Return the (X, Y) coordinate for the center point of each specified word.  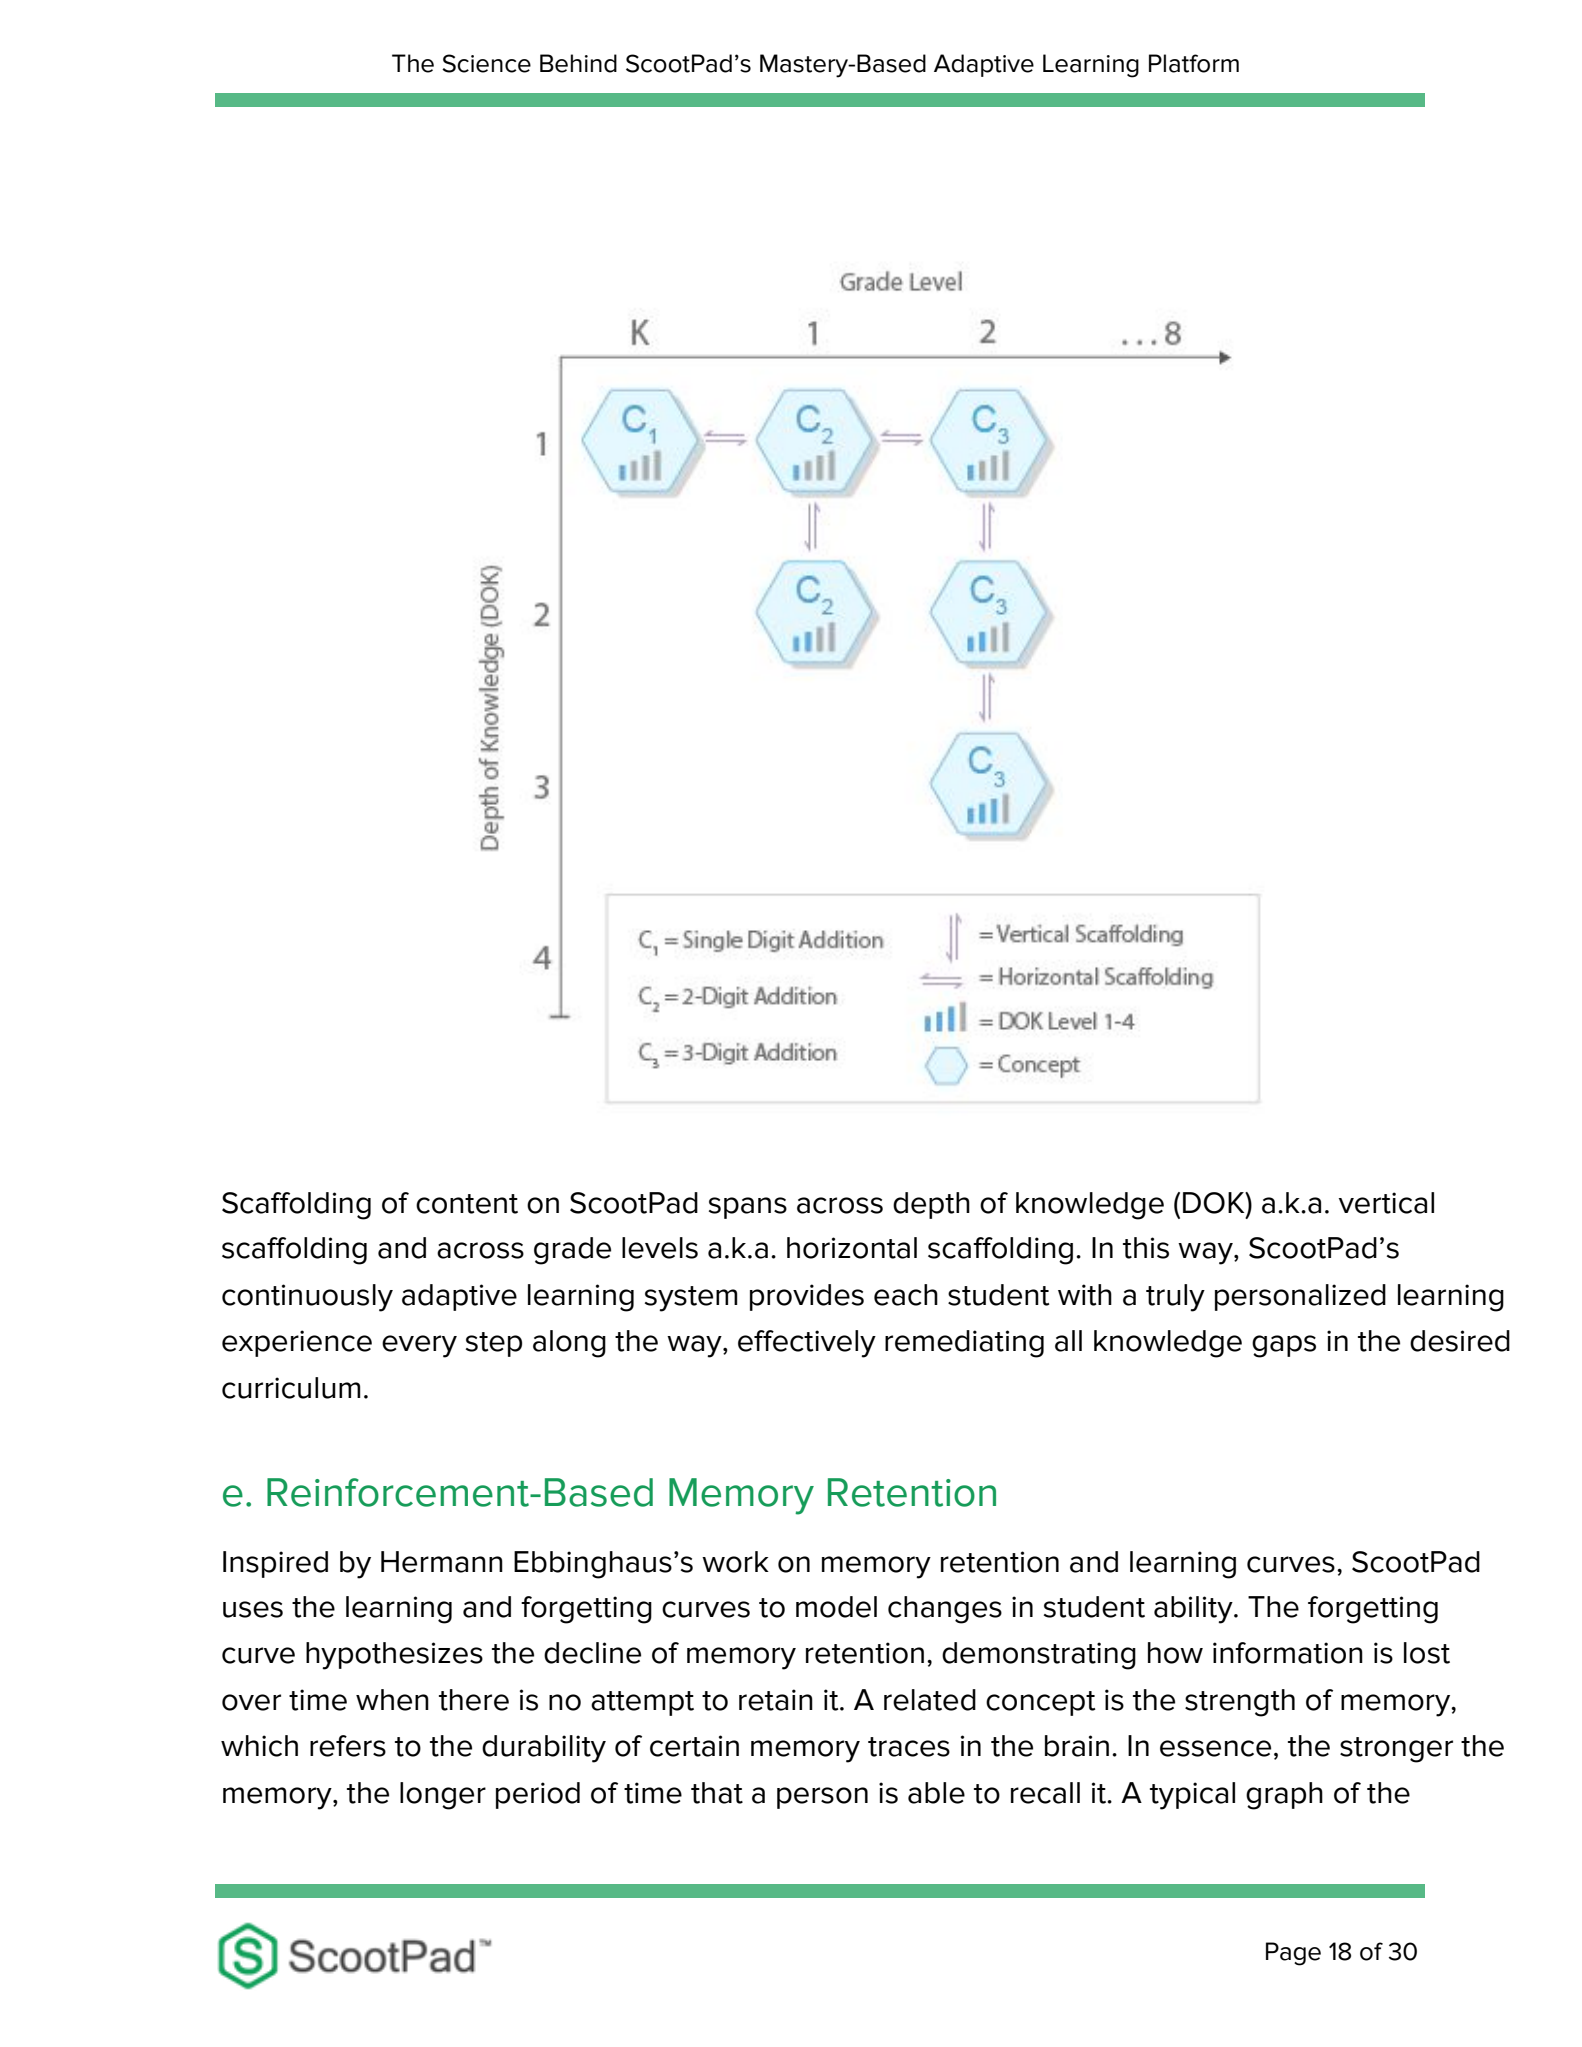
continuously (307, 1298)
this (1146, 1248)
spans (748, 1208)
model (836, 1607)
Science (486, 63)
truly (1175, 1298)
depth (931, 1205)
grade (572, 1251)
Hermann (442, 1562)
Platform (1194, 63)
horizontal (852, 1248)
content (467, 1204)
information (1288, 1653)
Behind (578, 63)
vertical (1386, 1203)
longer (443, 1796)
